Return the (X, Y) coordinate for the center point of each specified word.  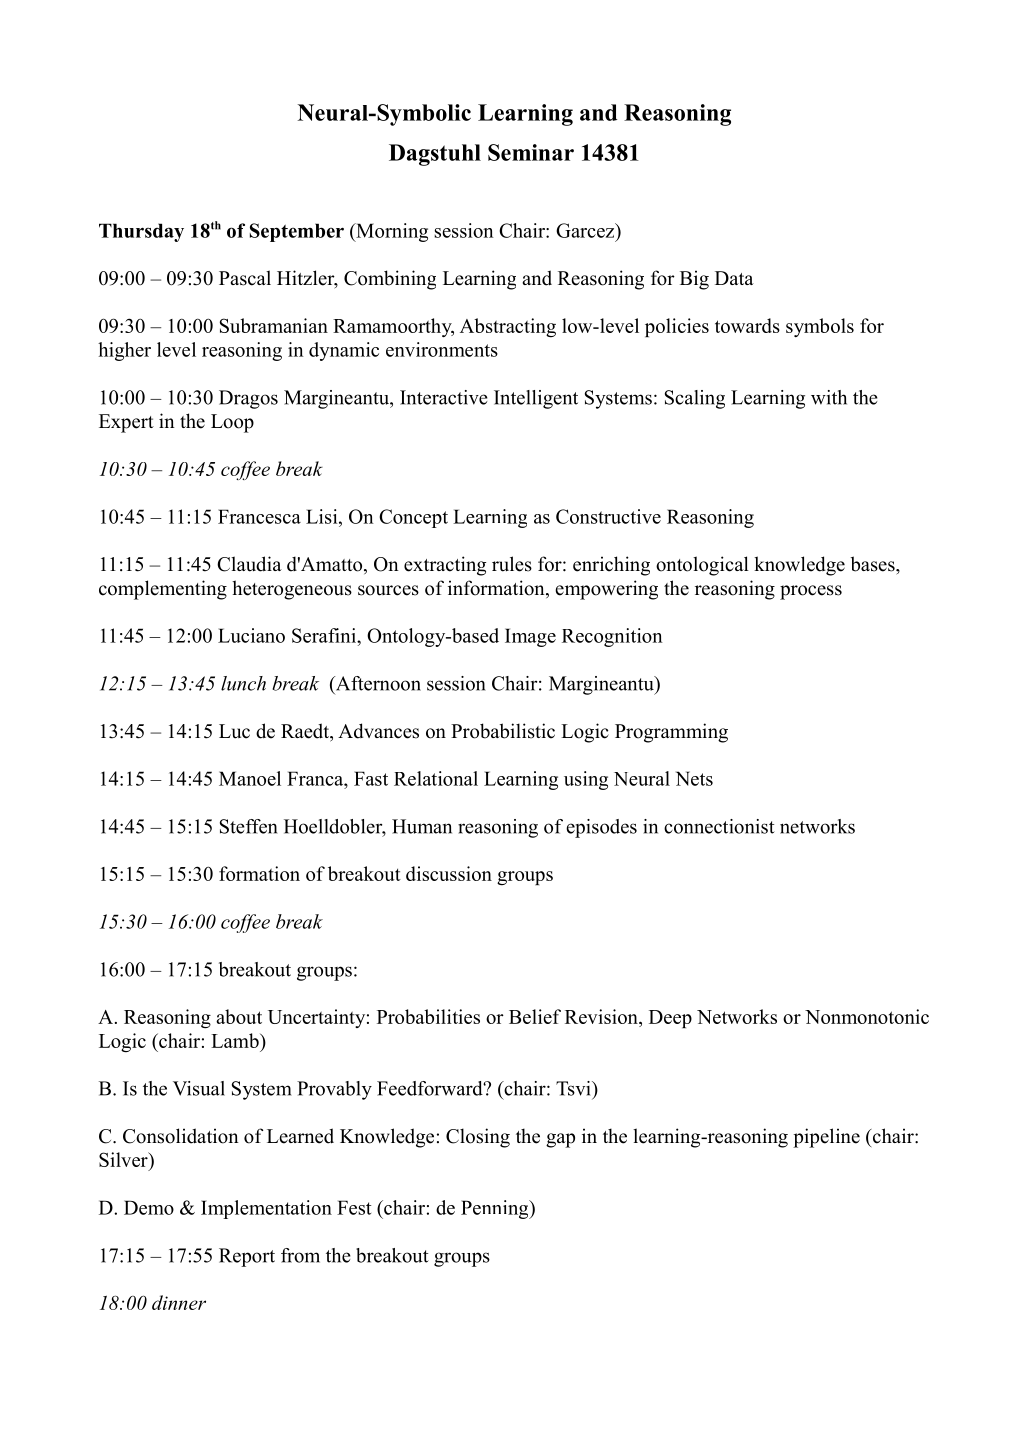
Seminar (531, 152)
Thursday (141, 232)
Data (734, 278)
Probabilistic (503, 731)
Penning (496, 1209)
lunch (243, 683)
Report (247, 1257)
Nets (694, 778)
